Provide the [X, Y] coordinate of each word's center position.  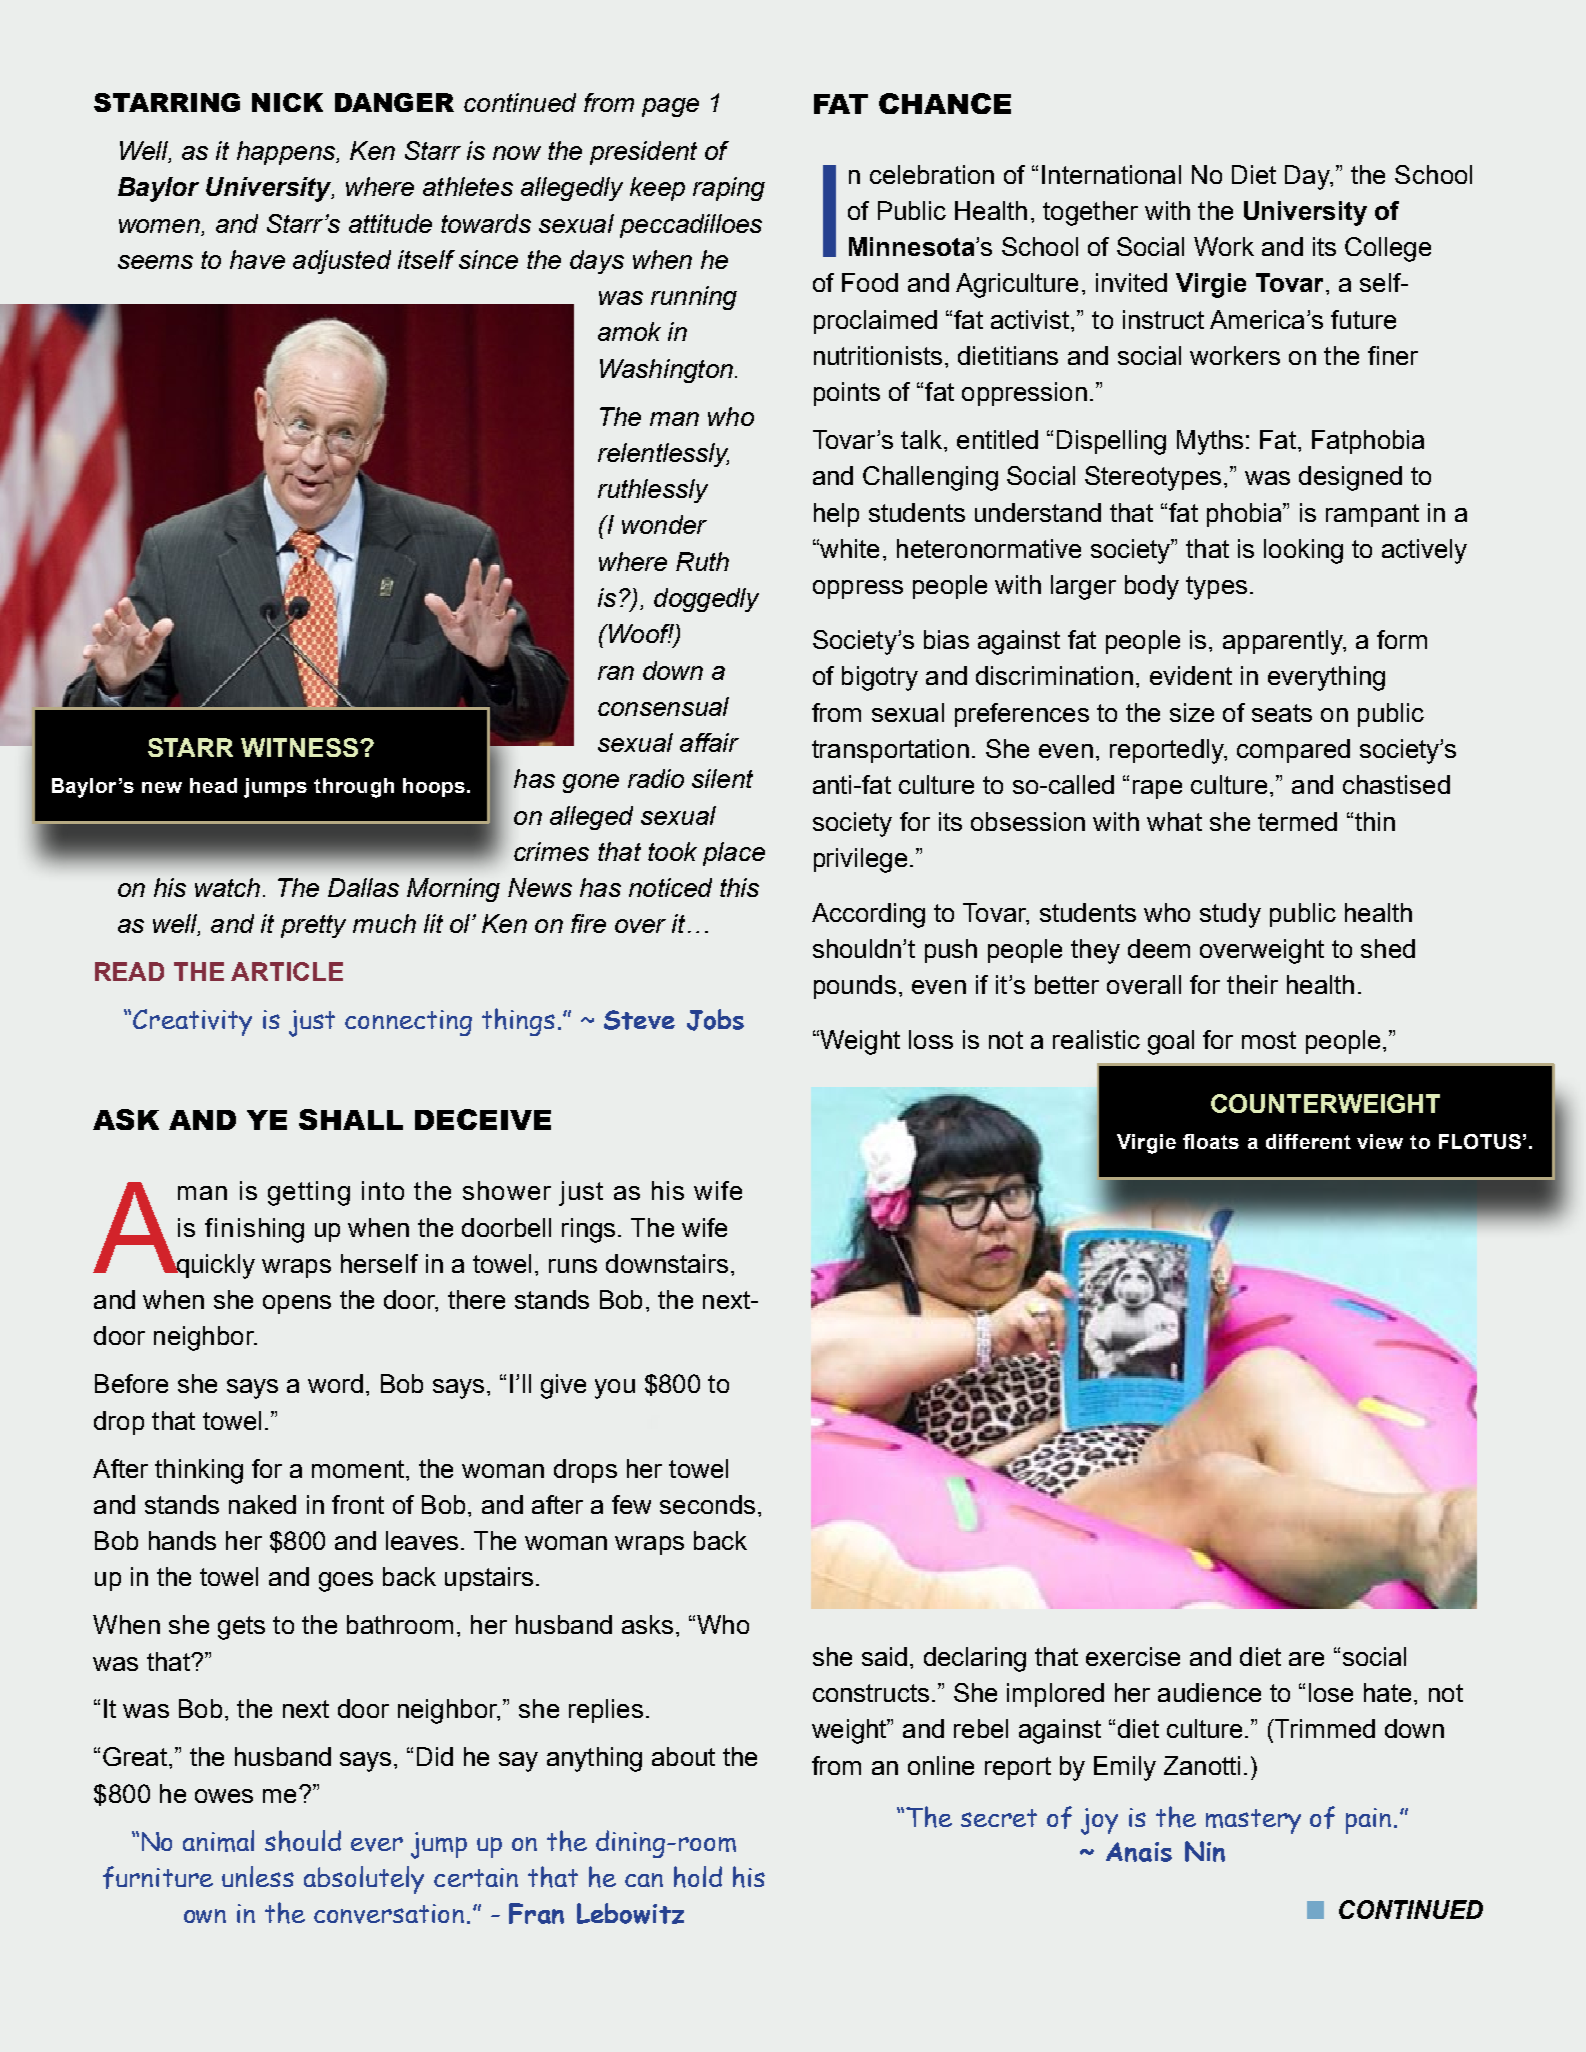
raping [729, 189]
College [1388, 249]
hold [698, 1877]
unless [258, 1876]
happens [287, 153]
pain [1368, 1821]
